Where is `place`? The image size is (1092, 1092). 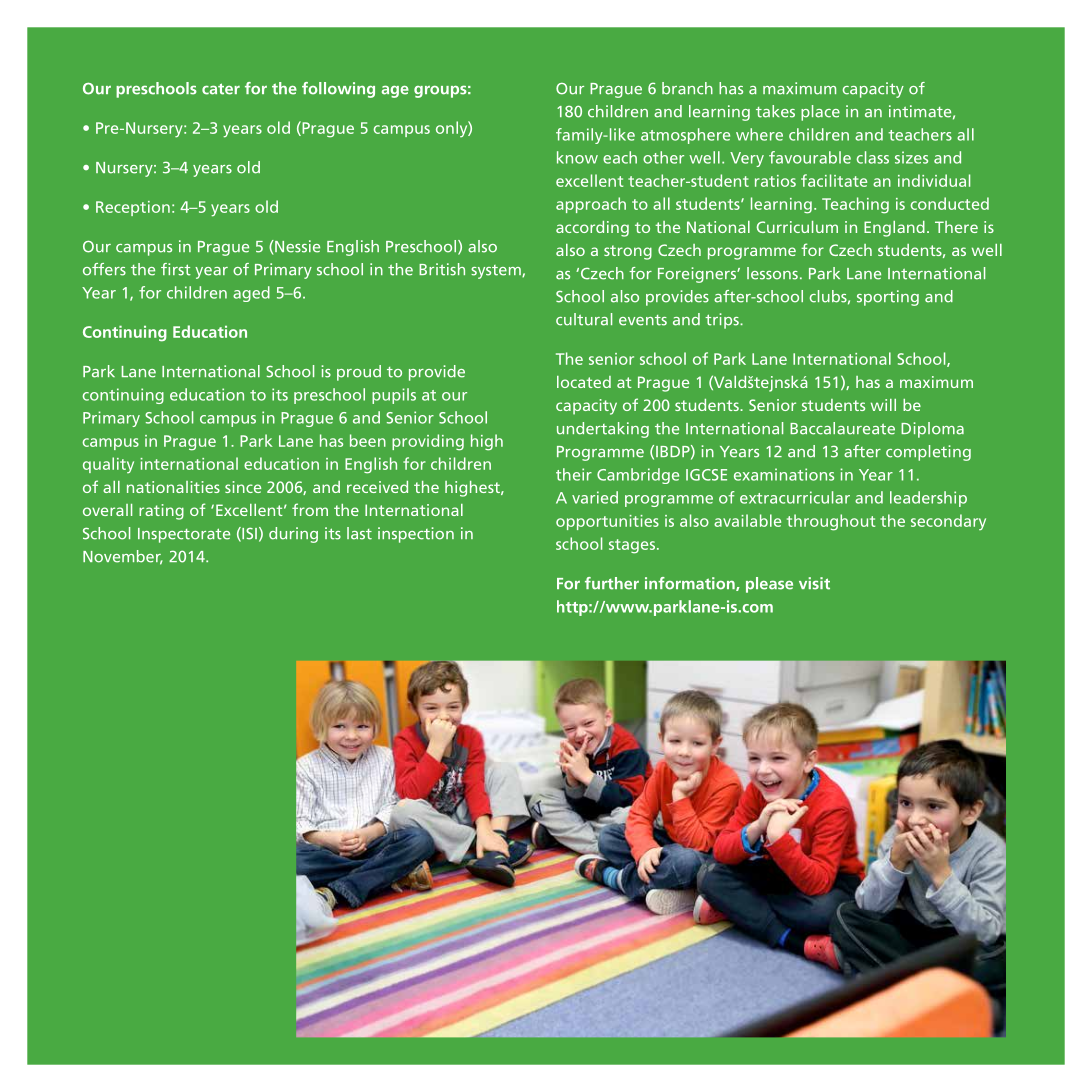
place is located at coordinates (820, 113).
